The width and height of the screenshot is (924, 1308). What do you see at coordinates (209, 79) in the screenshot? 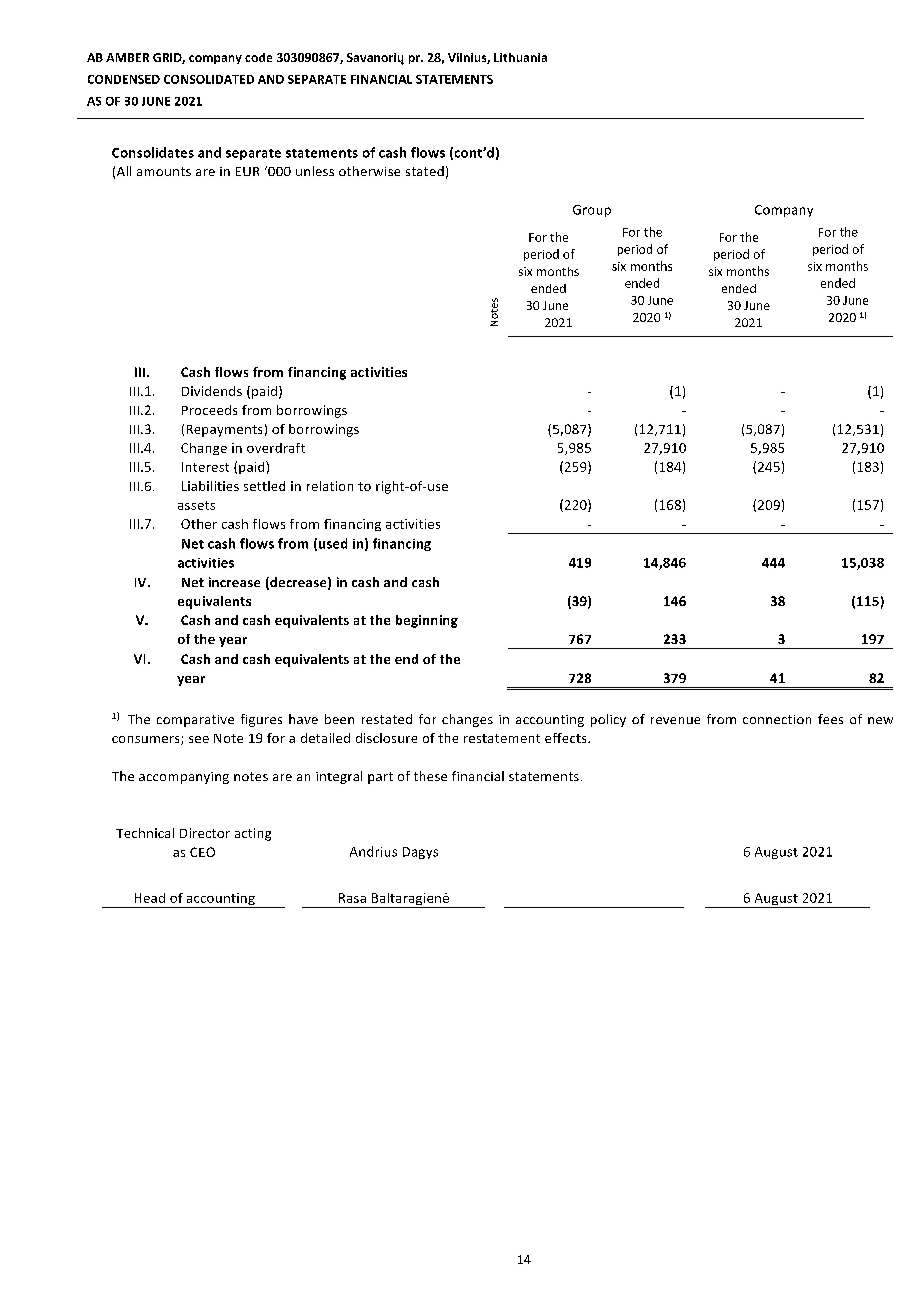
I see `CONSOLIDATED` at bounding box center [209, 79].
